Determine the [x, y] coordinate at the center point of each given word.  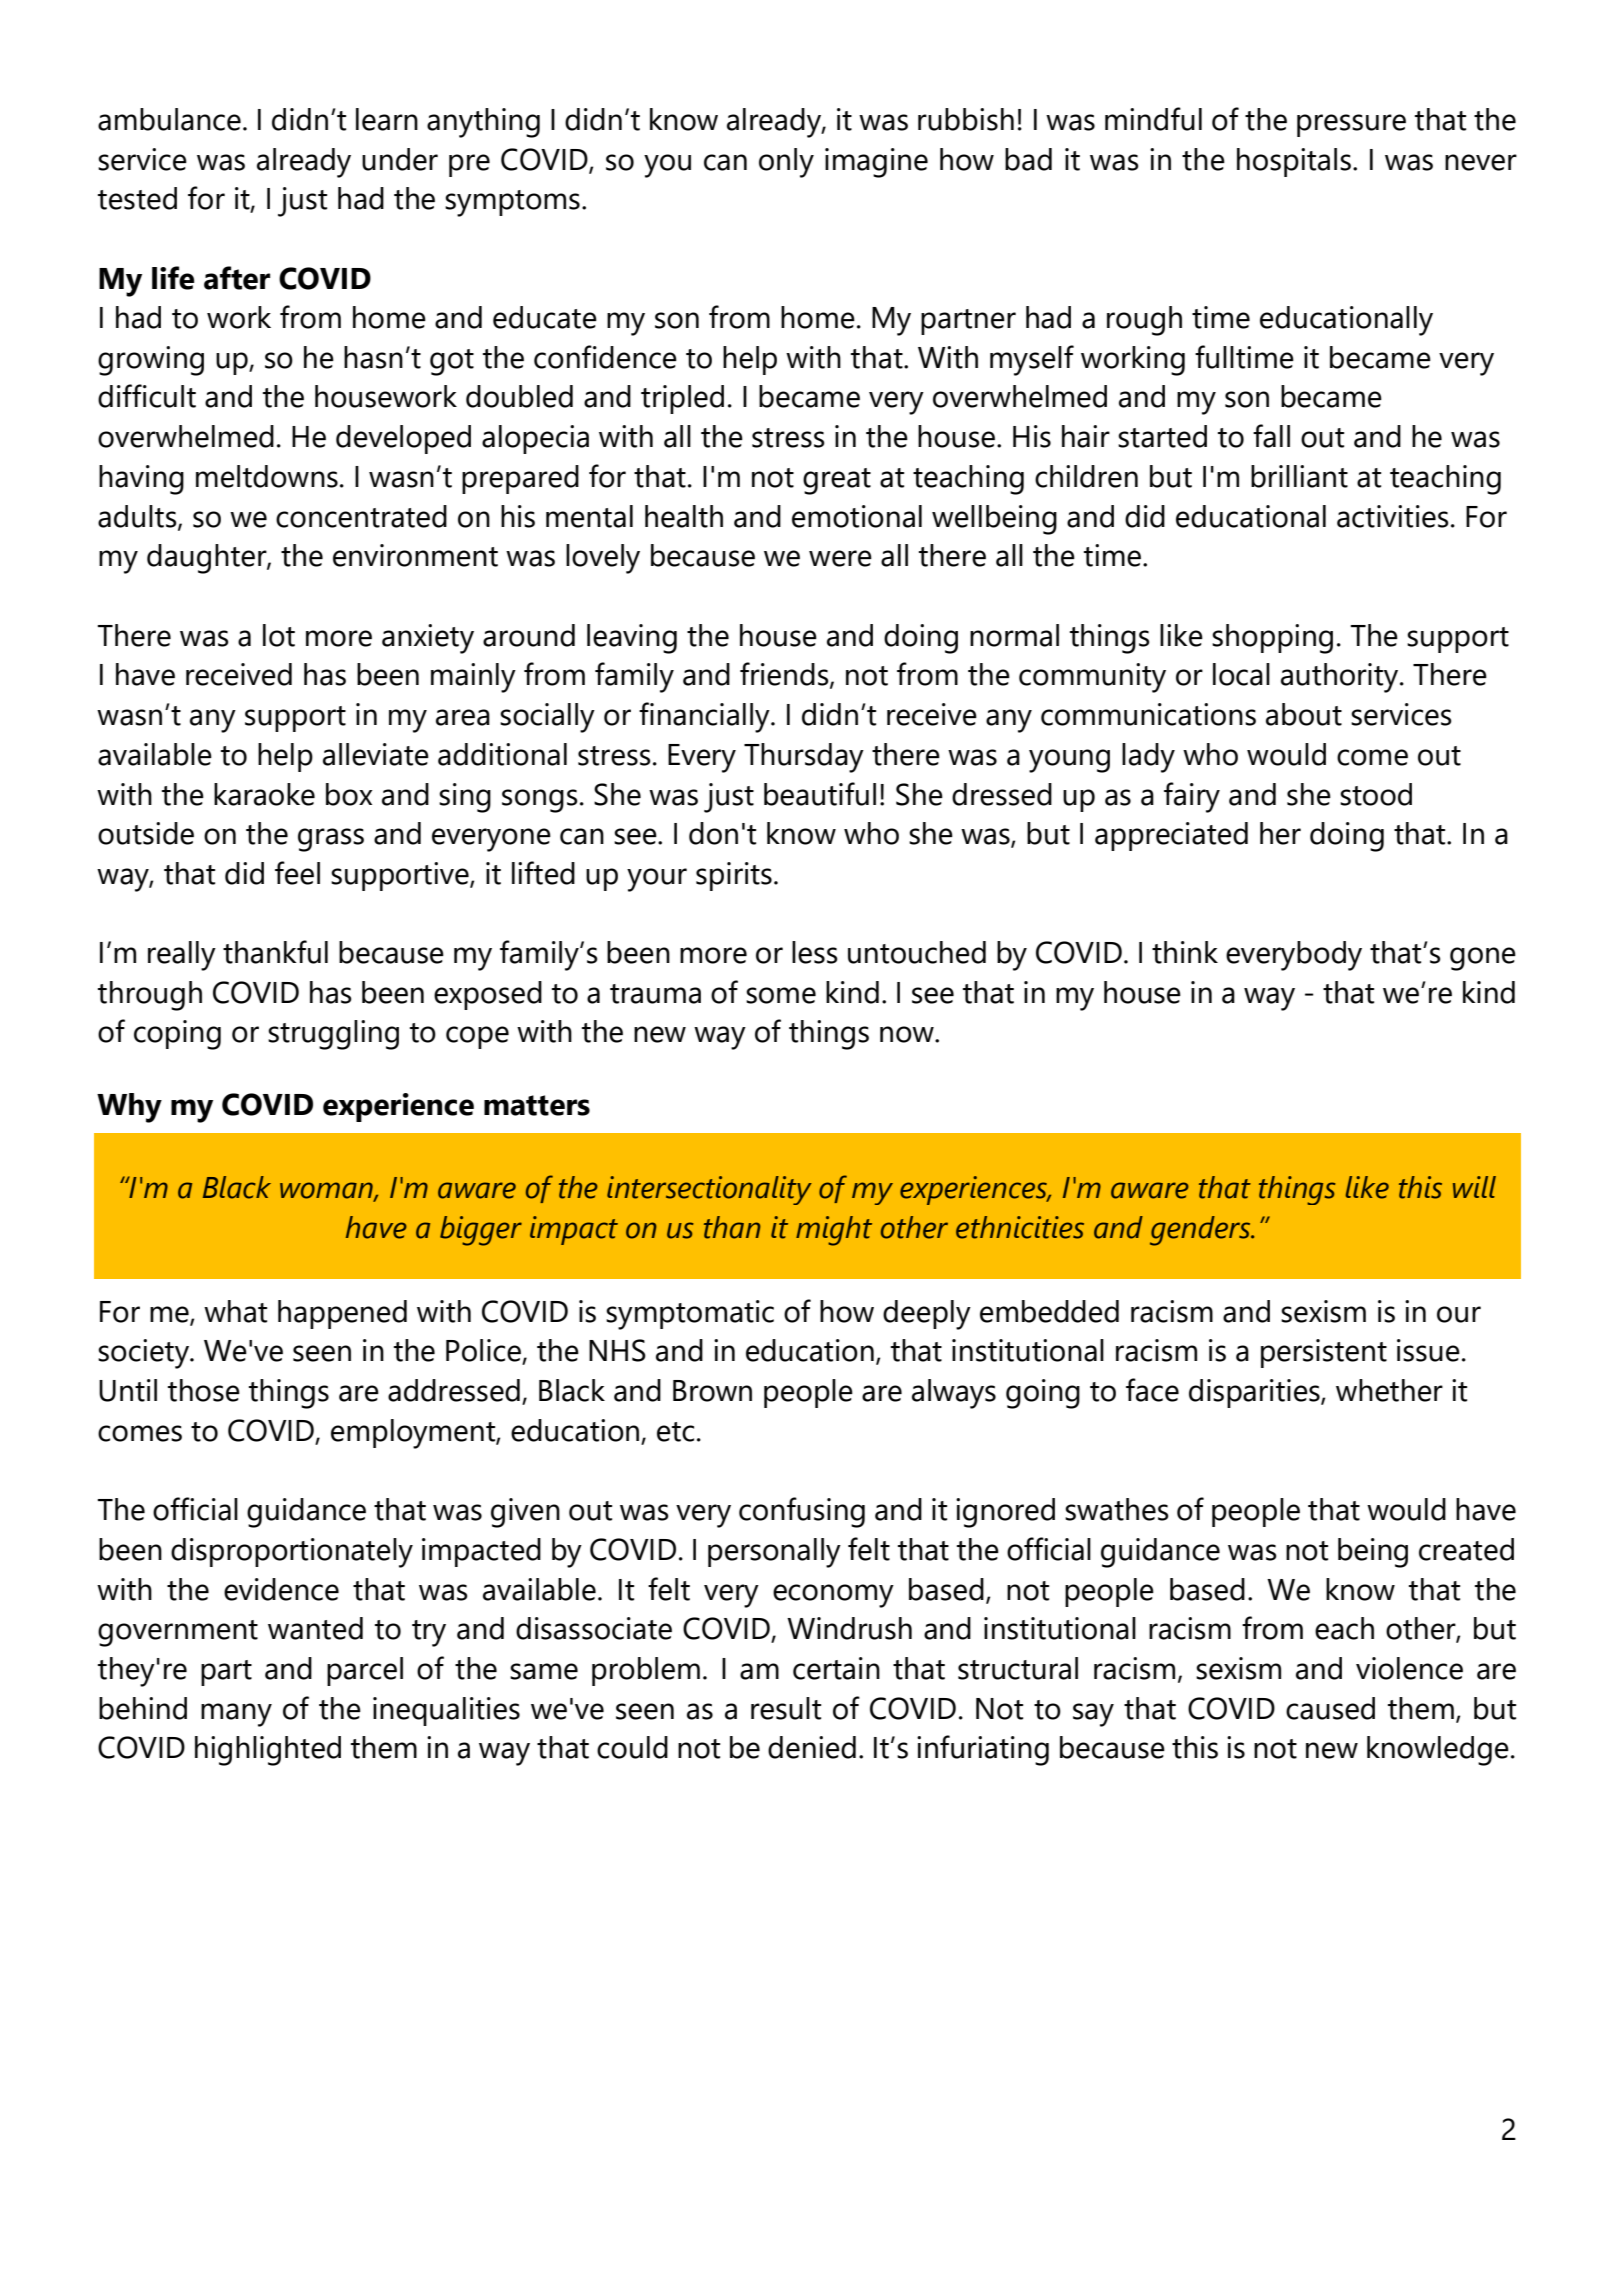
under [400, 159]
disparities [1255, 1393]
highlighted [268, 1751]
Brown [712, 1391]
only [786, 163]
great [837, 481]
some [781, 995]
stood [1376, 794]
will [1474, 1187]
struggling [333, 1035]
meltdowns [267, 476]
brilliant [1299, 476]
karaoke [264, 794]
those [204, 1390]
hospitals [1294, 162]
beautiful [820, 794]
